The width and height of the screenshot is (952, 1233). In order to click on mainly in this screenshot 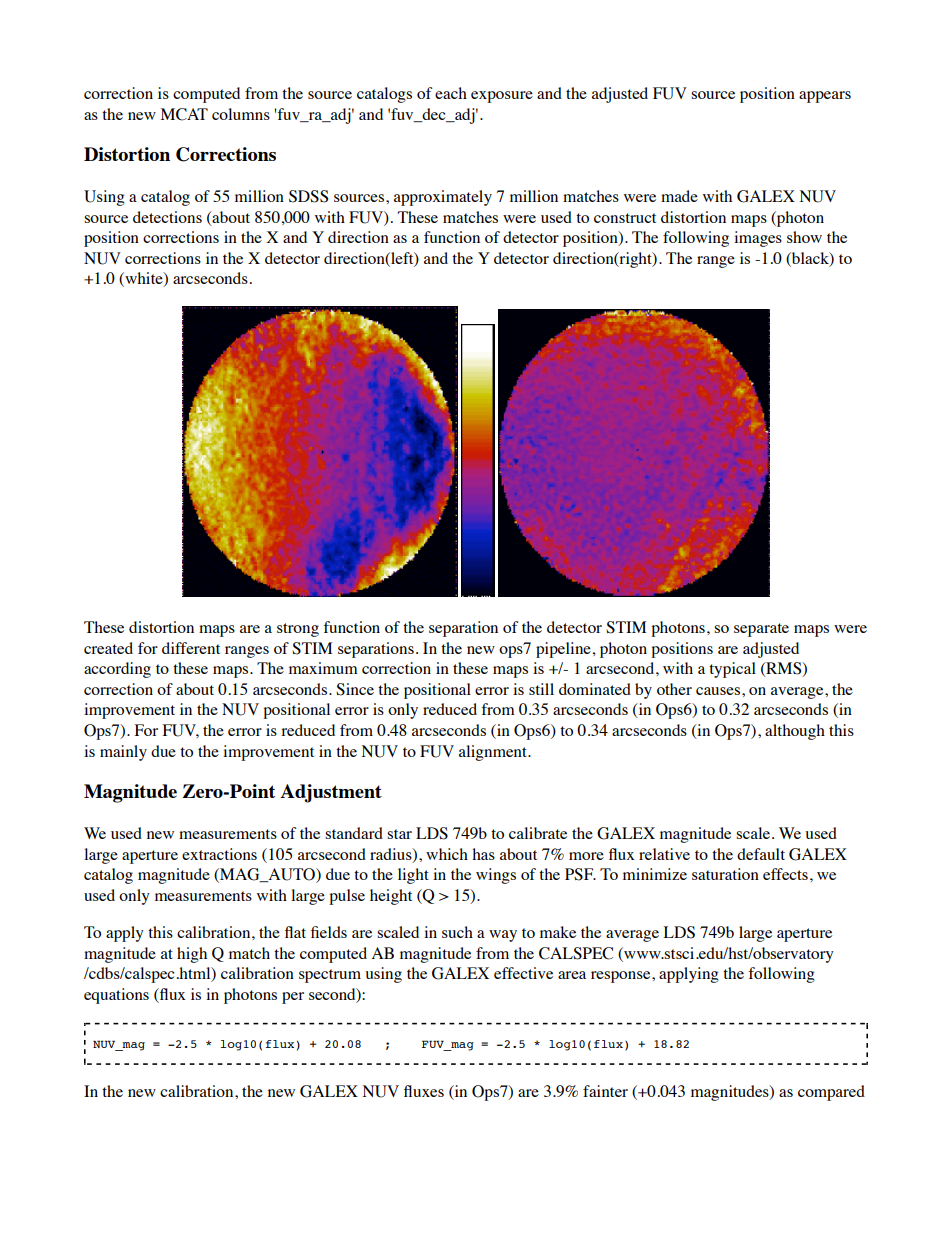, I will do `click(123, 753)`.
